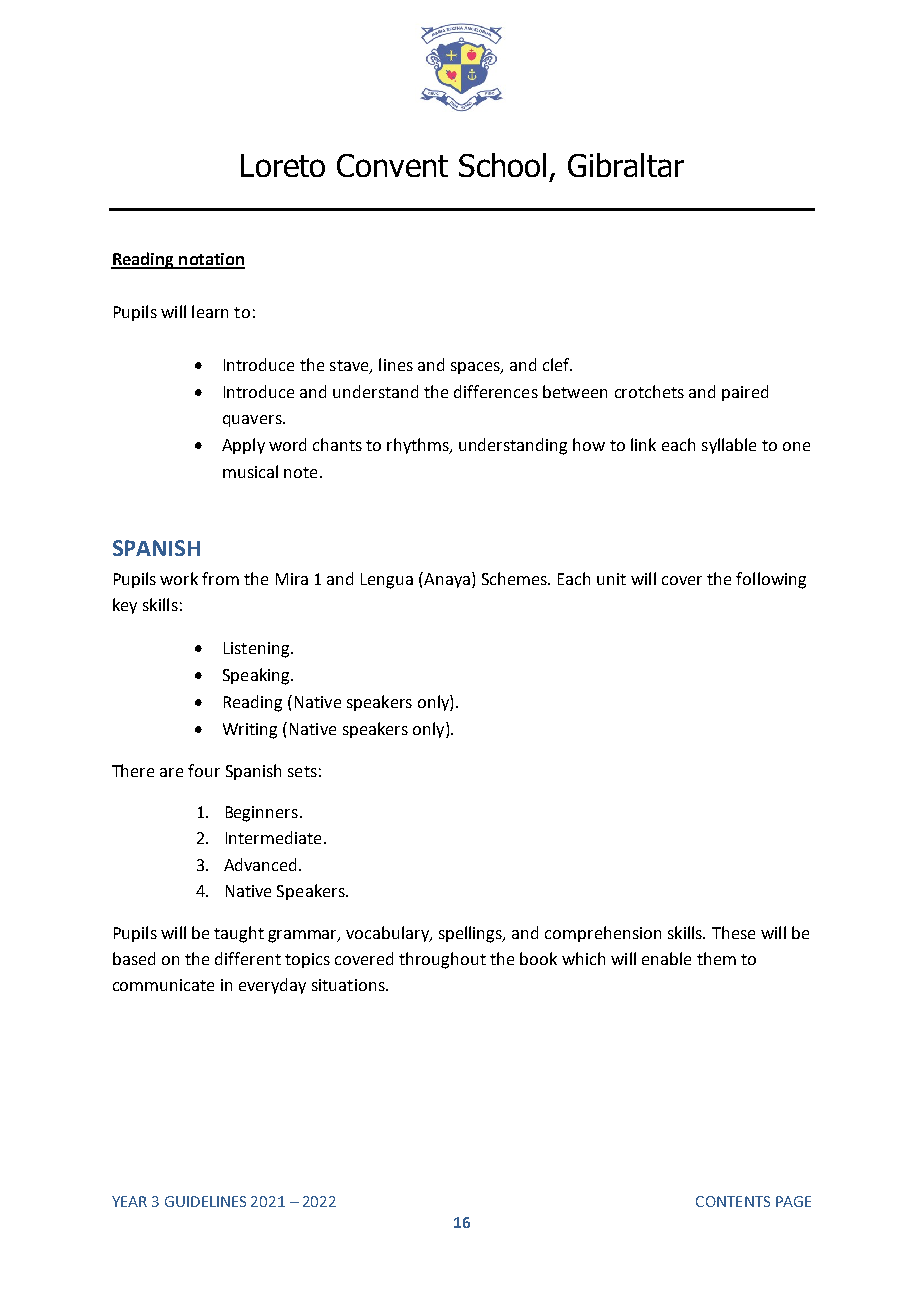 The image size is (924, 1308). What do you see at coordinates (729, 446) in the document?
I see `syllable` at bounding box center [729, 446].
